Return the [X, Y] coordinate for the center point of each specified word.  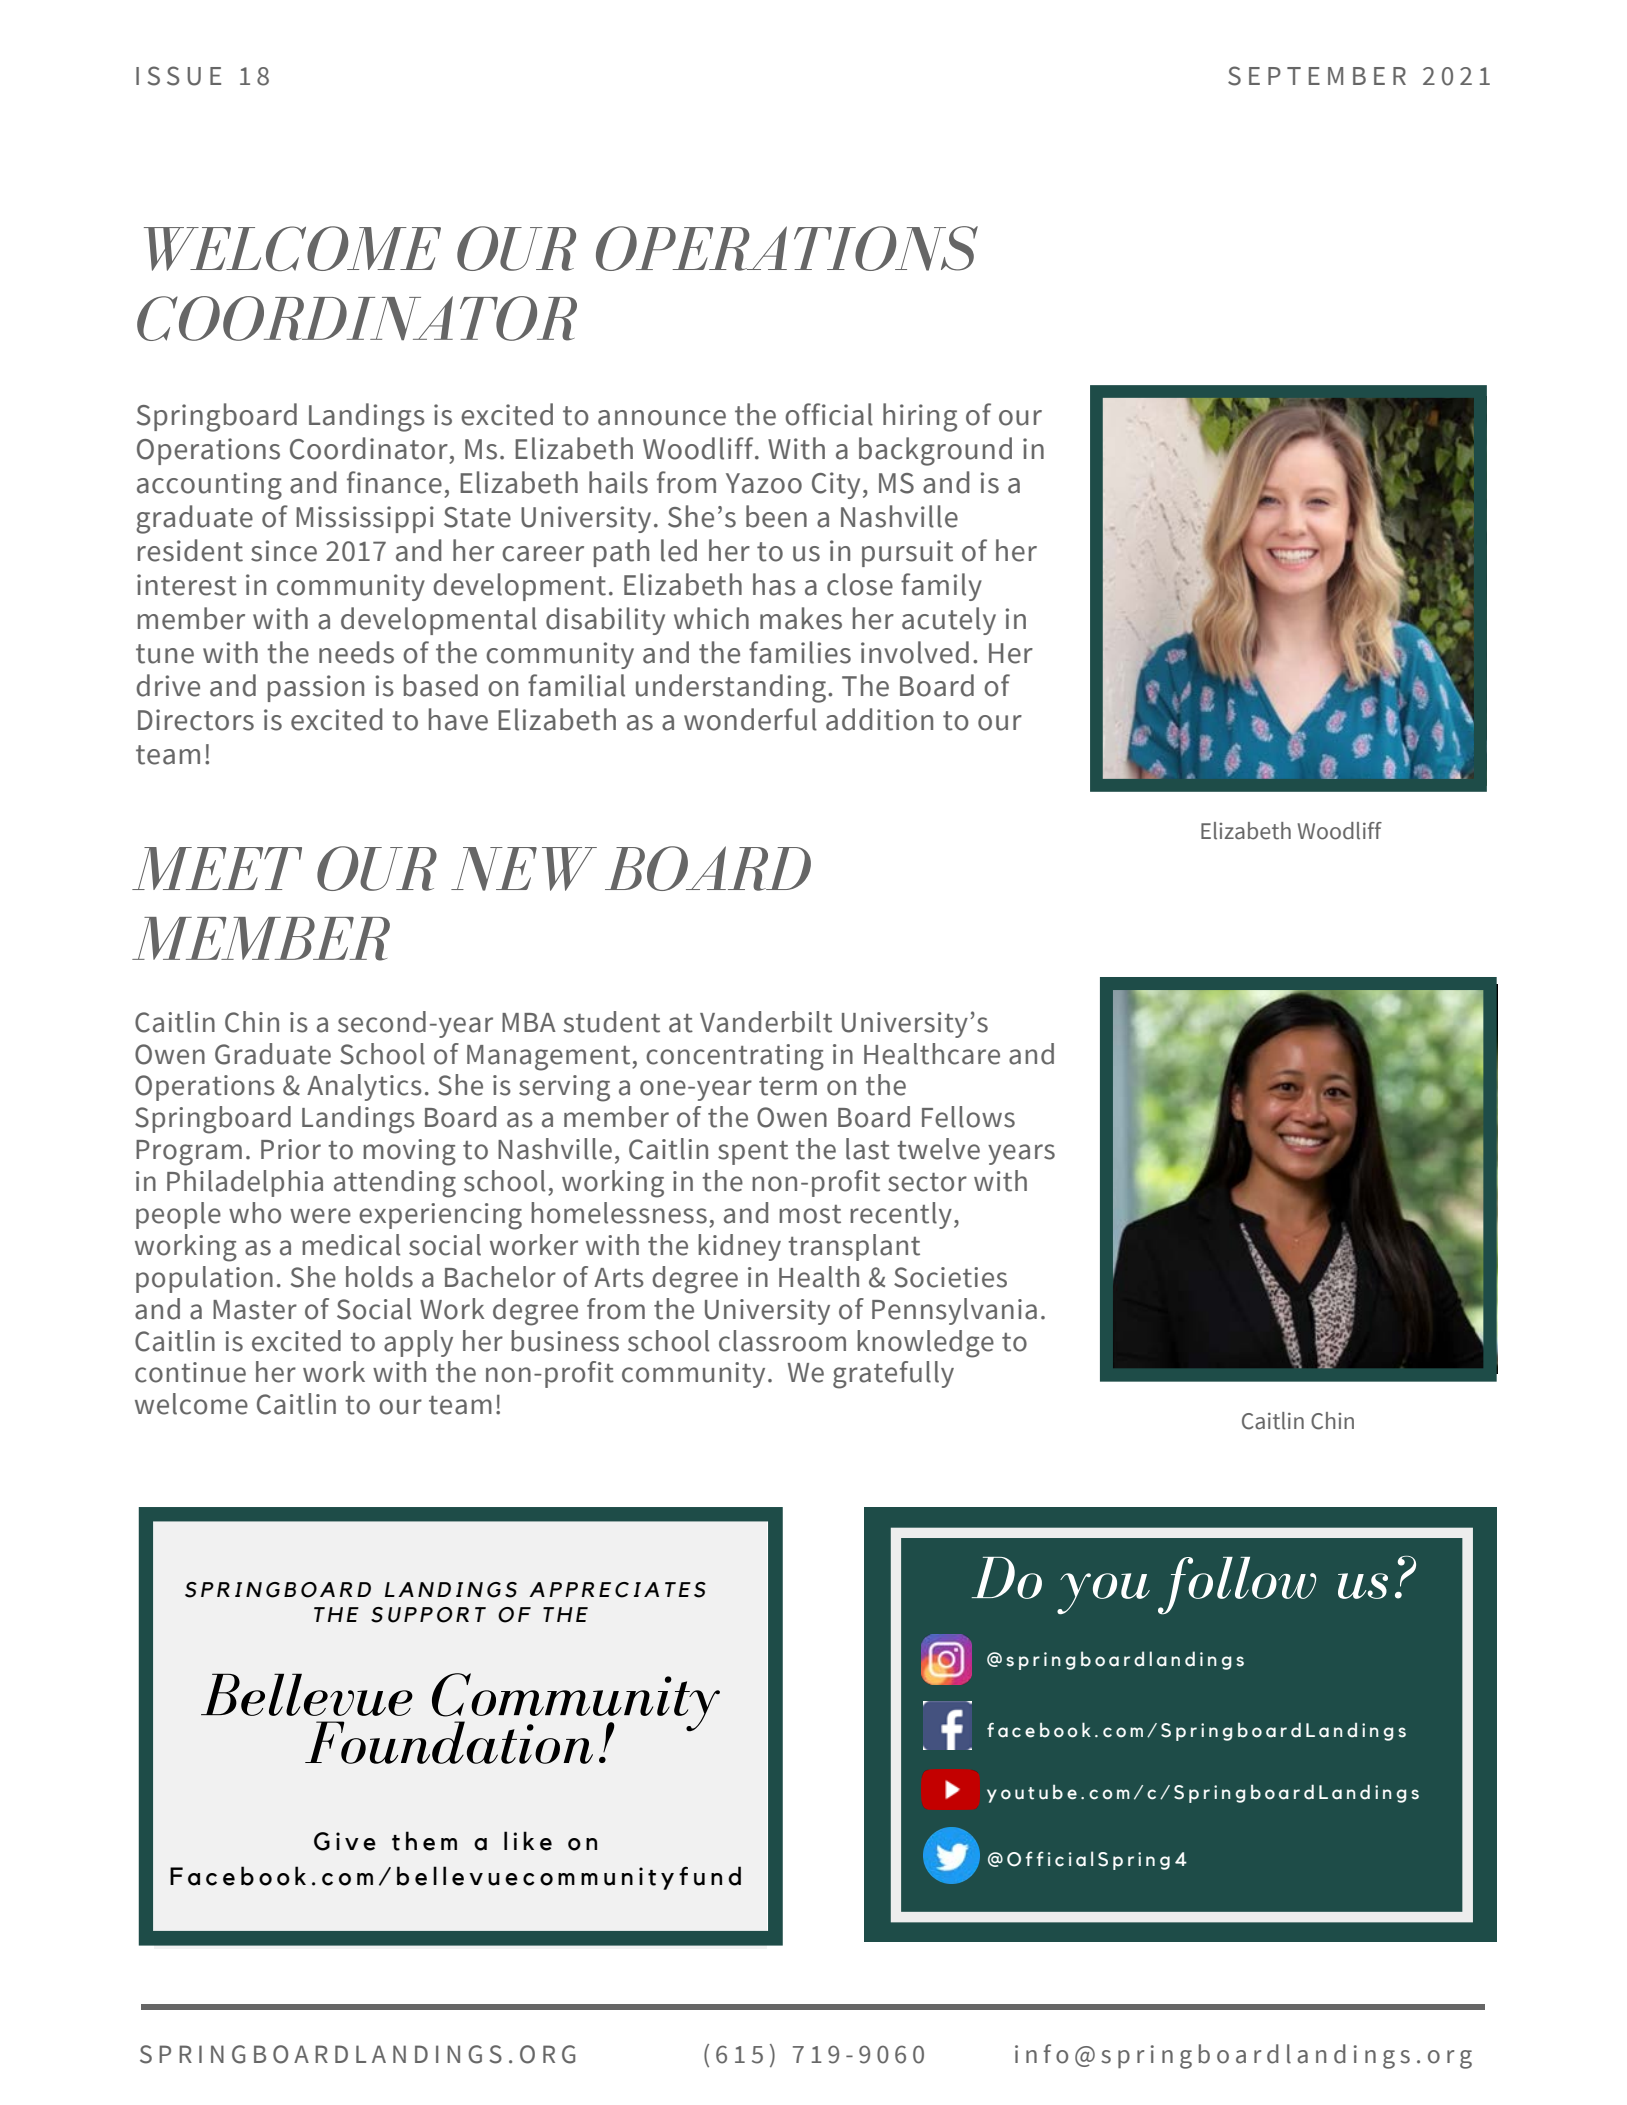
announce [662, 418]
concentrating [735, 1057]
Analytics [364, 1087]
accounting [209, 486]
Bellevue [307, 1694]
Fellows [968, 1117]
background [935, 451]
